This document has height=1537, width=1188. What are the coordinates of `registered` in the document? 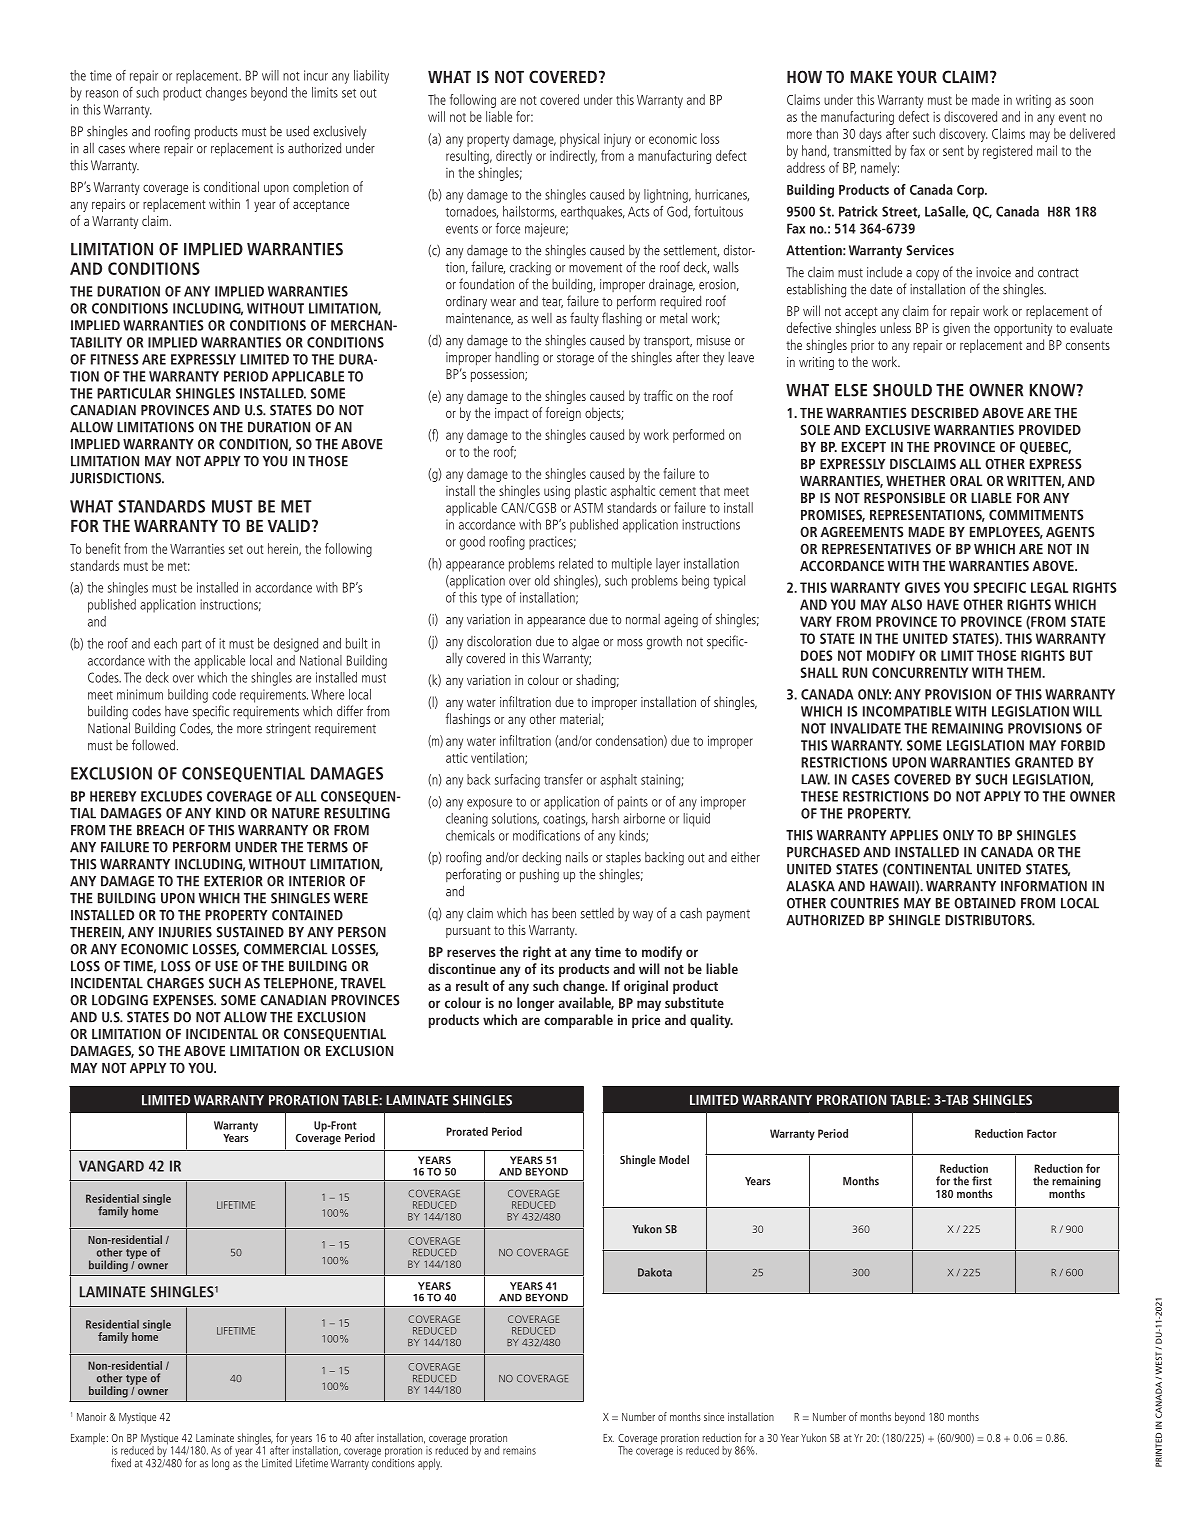 It's located at (1007, 152).
